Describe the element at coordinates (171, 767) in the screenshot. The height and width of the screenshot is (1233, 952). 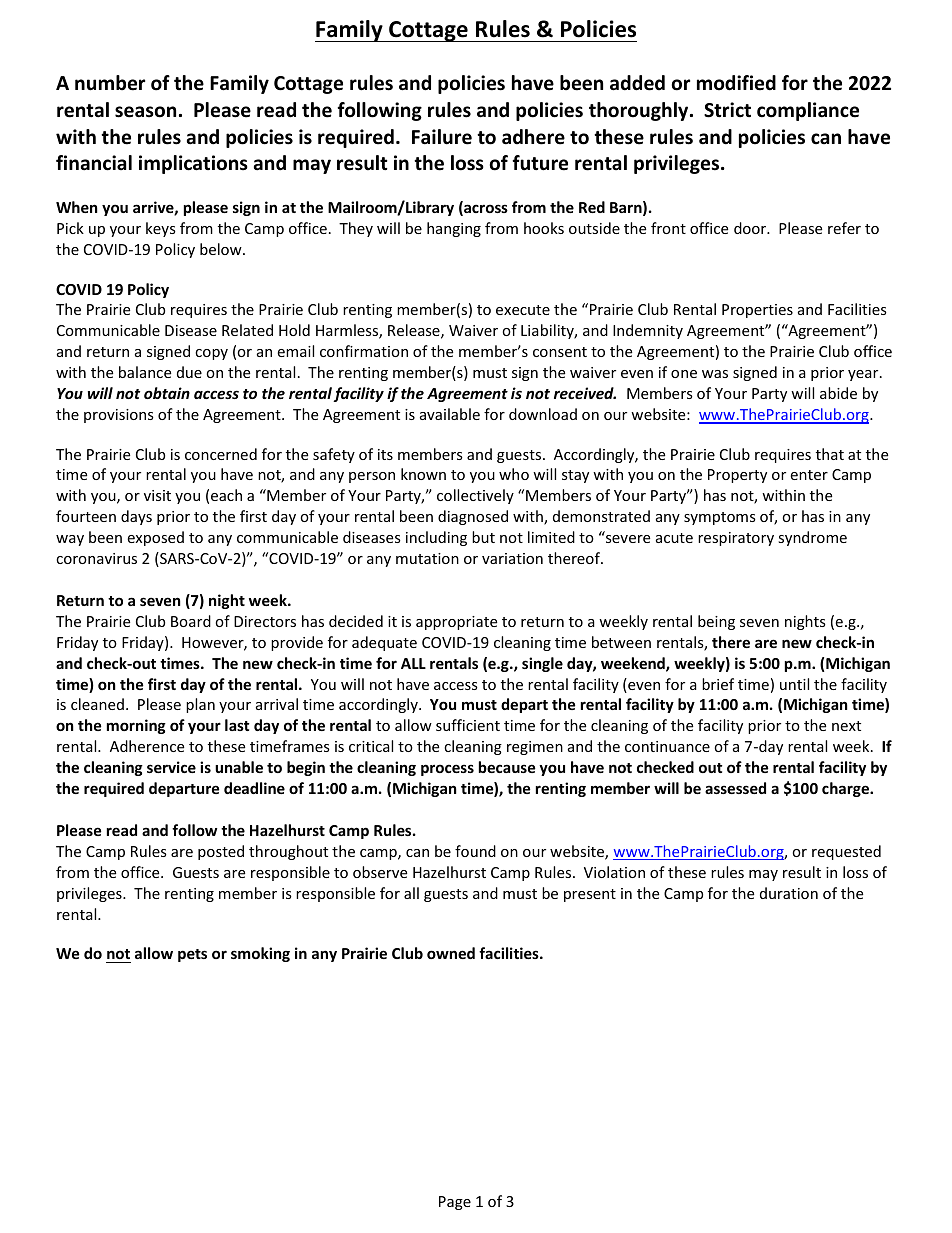
I see `service` at that location.
